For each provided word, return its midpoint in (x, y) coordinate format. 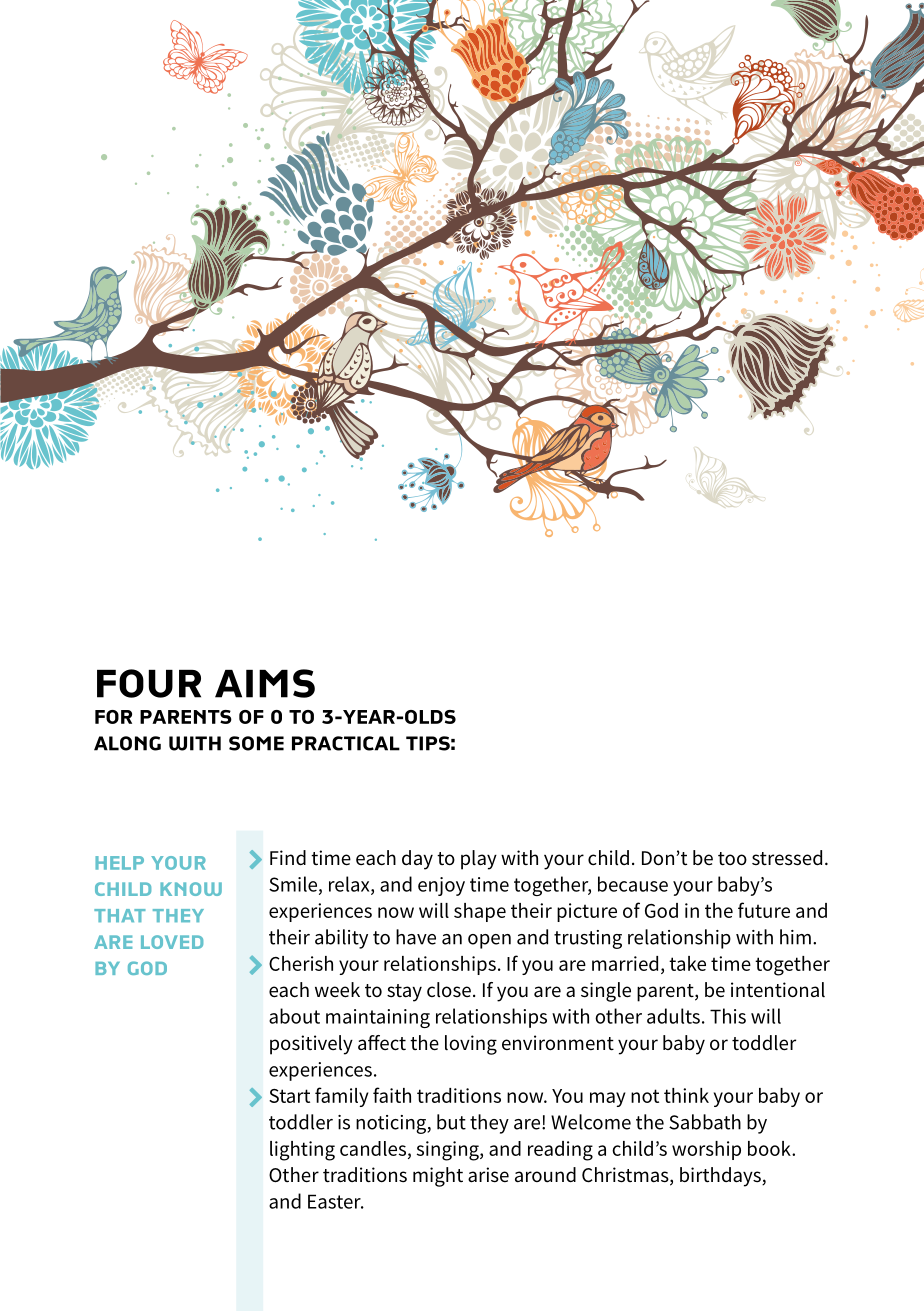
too (732, 859)
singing (449, 1151)
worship (706, 1150)
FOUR (149, 683)
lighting (302, 1151)
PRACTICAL (346, 743)
